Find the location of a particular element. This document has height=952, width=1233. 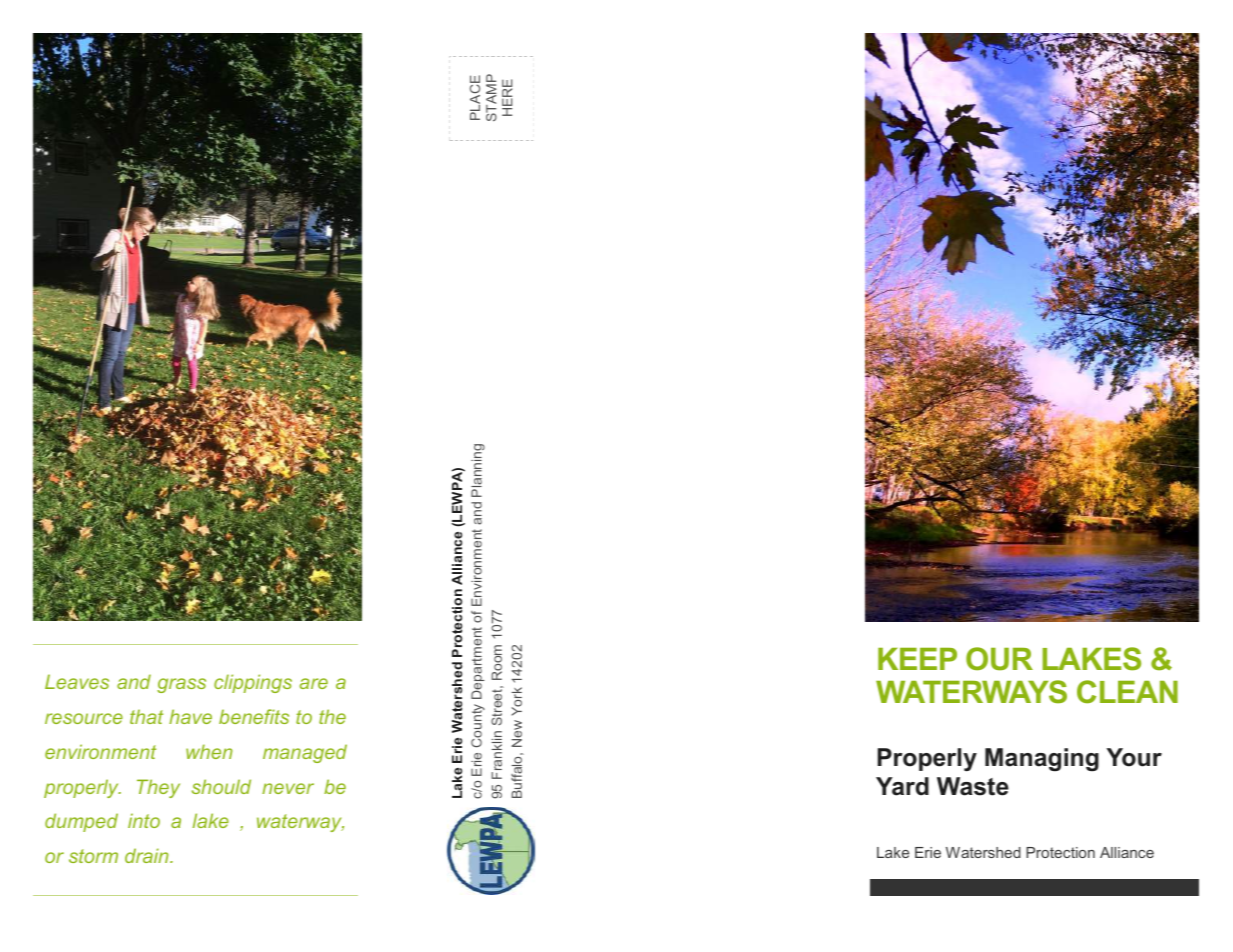

clippings is located at coordinates (253, 683).
